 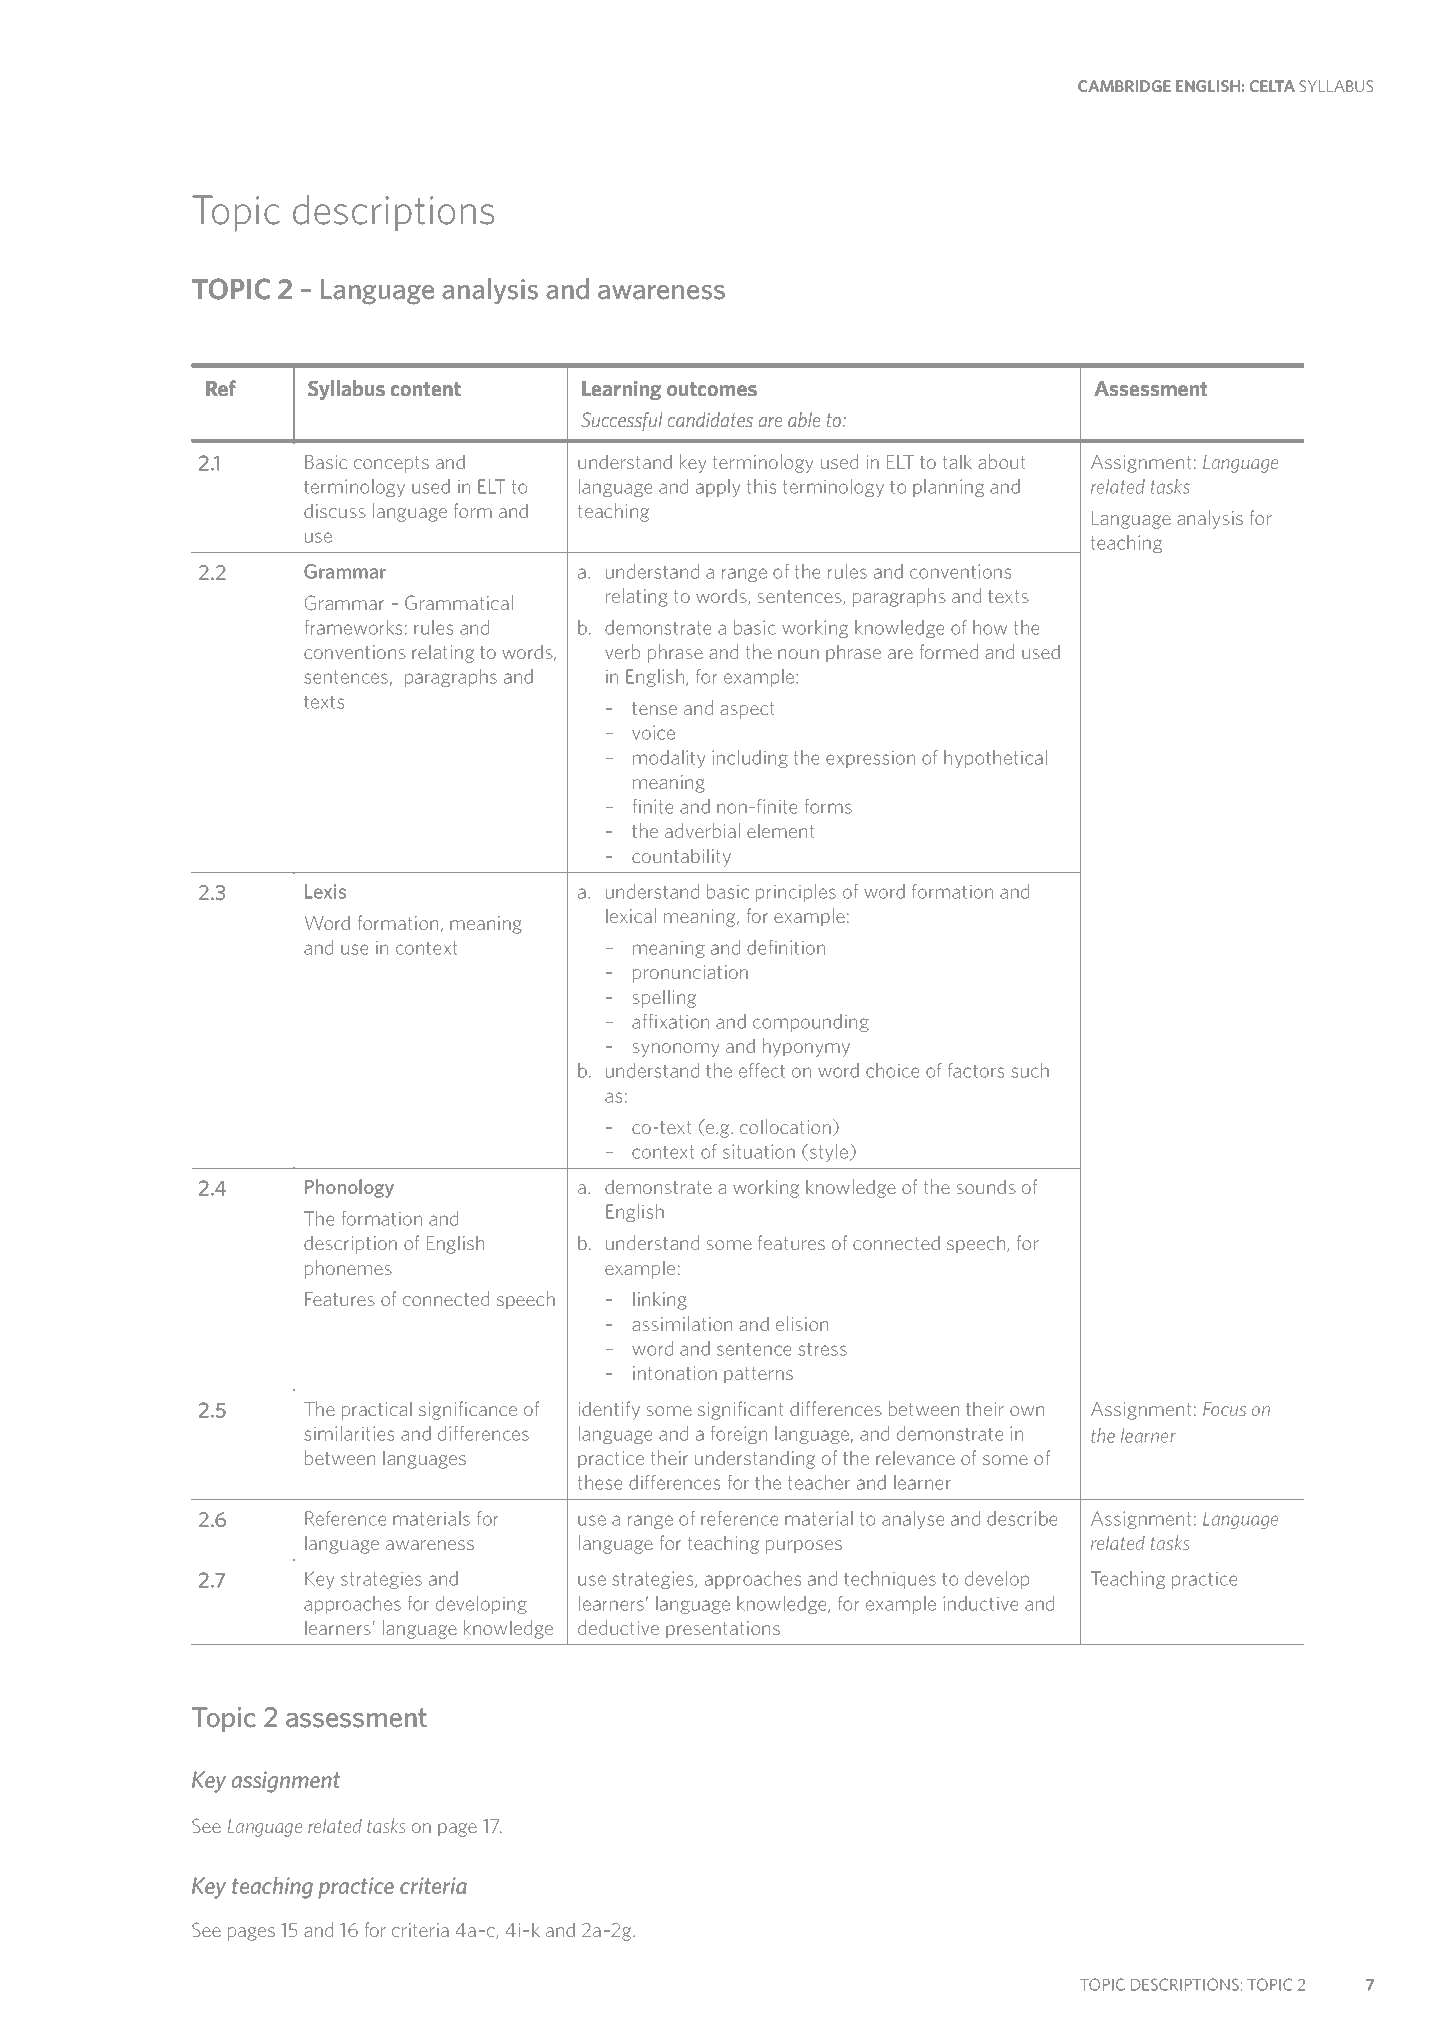 What do you see at coordinates (326, 891) in the screenshot?
I see `Lexis` at bounding box center [326, 891].
